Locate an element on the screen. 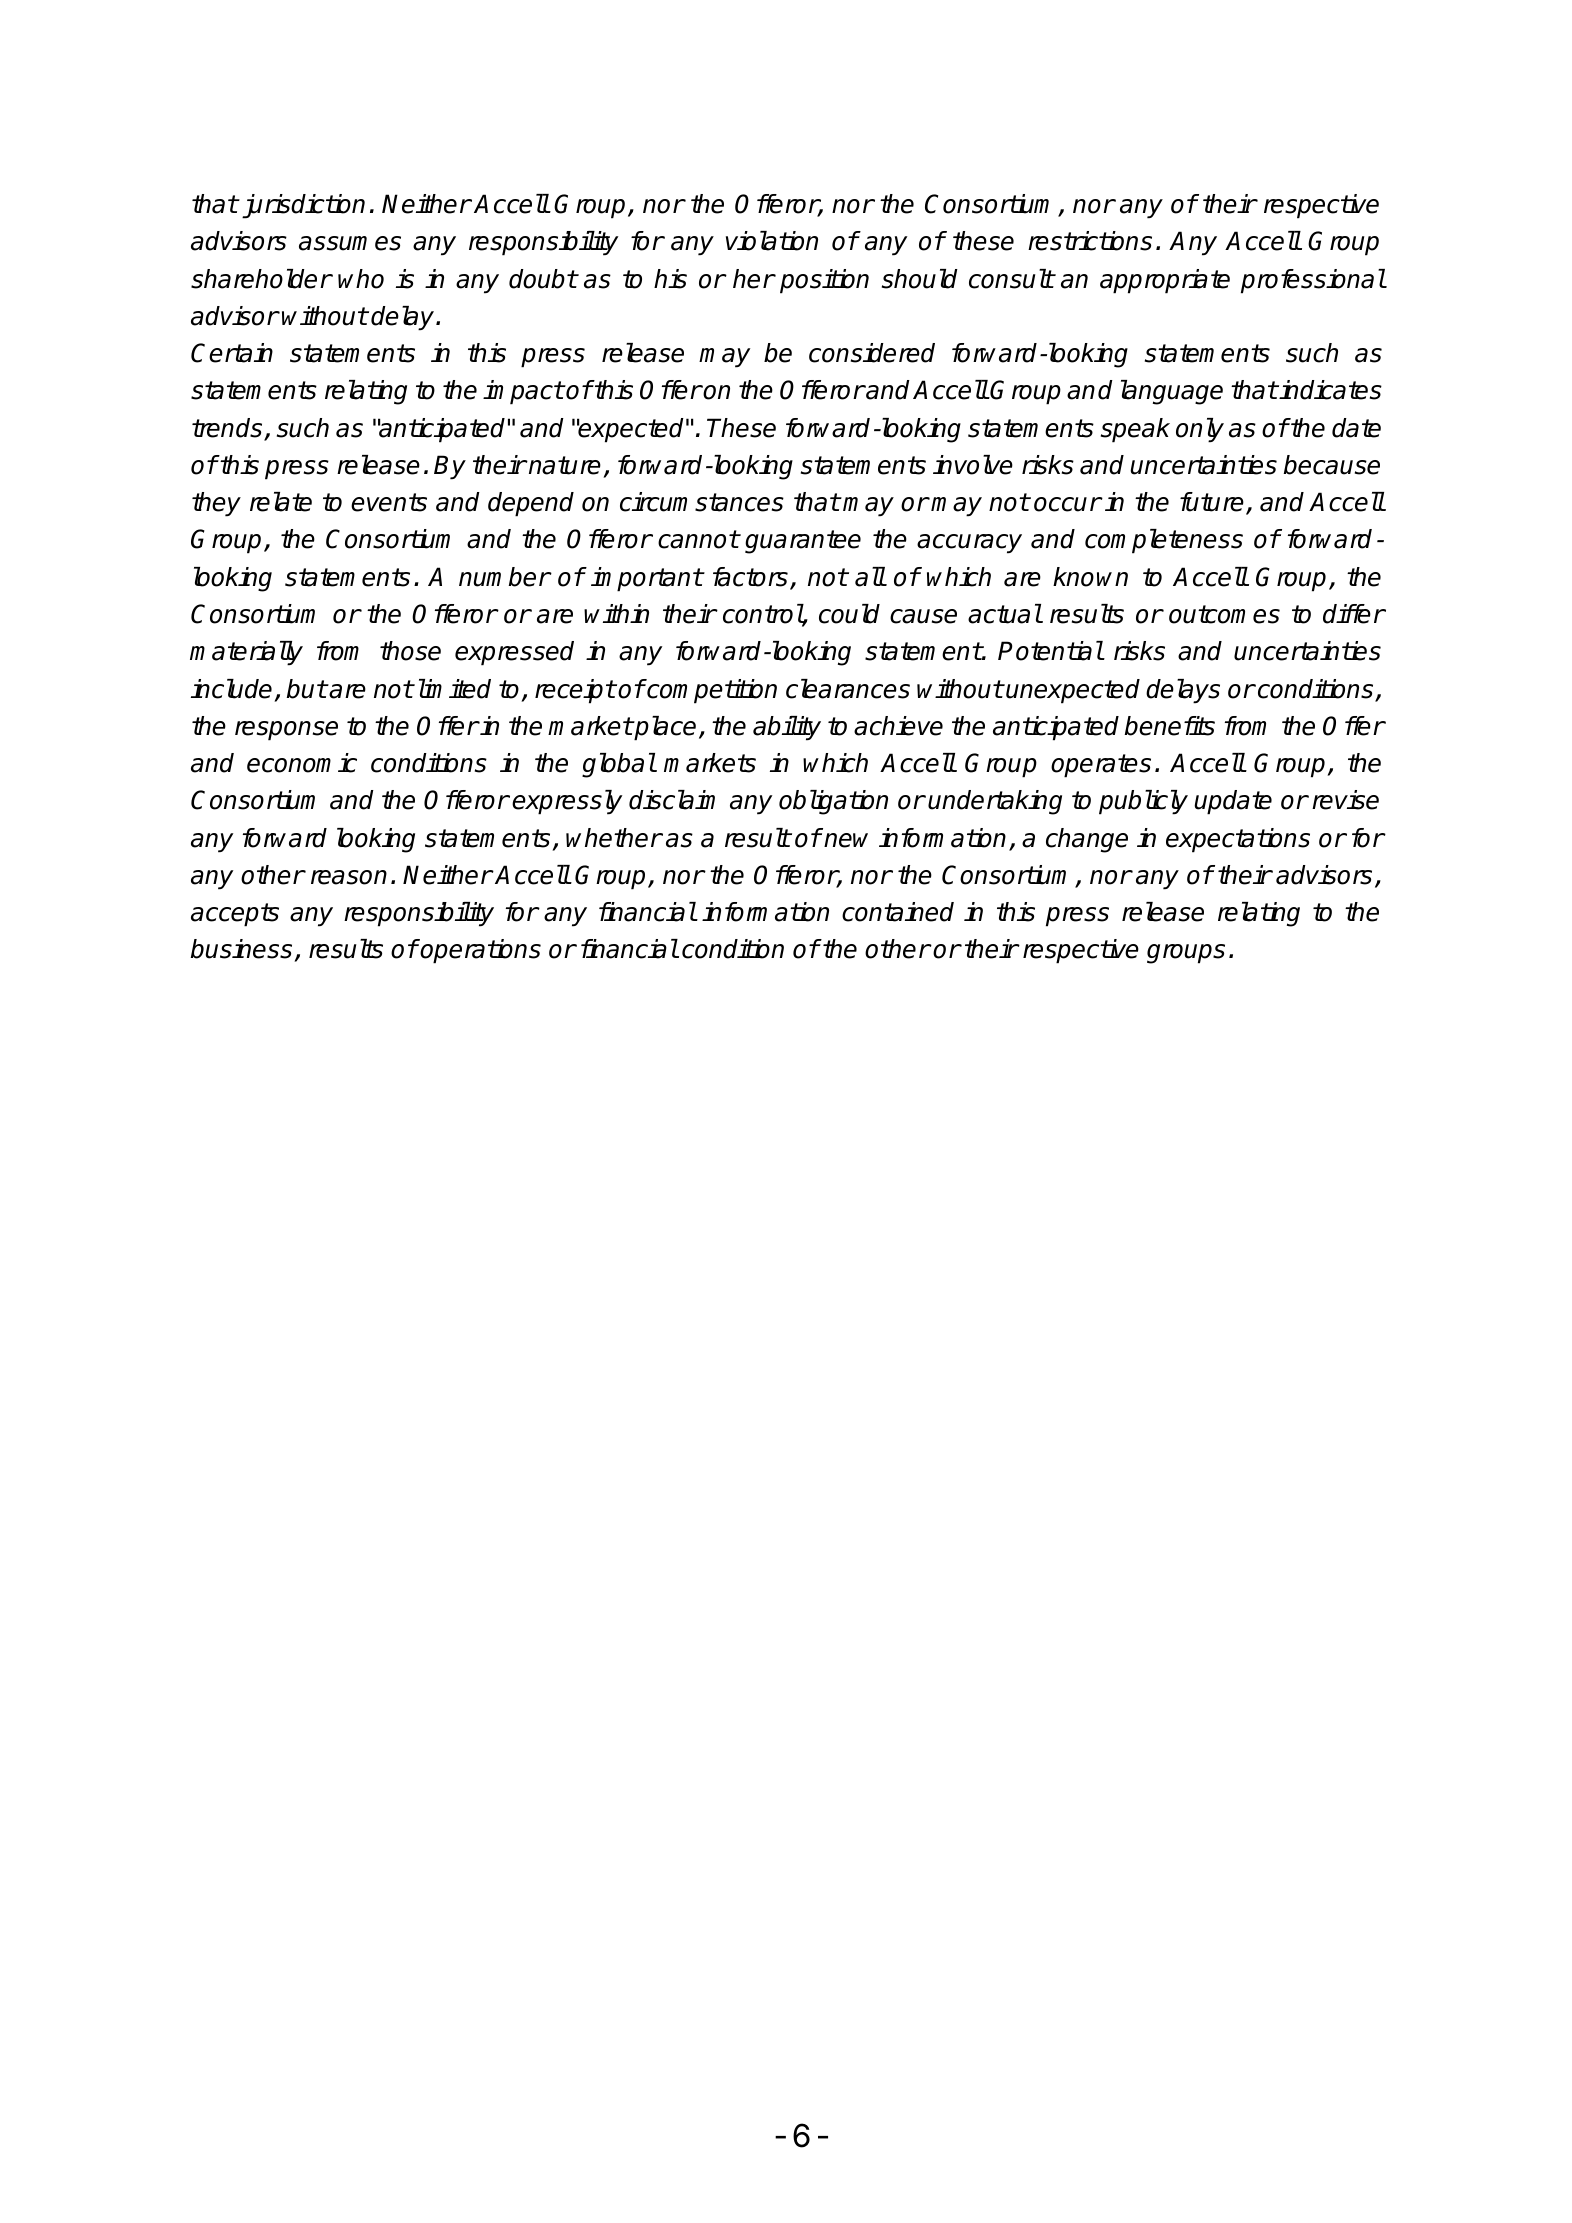 The image size is (1572, 2223). expectations is located at coordinates (1238, 840).
